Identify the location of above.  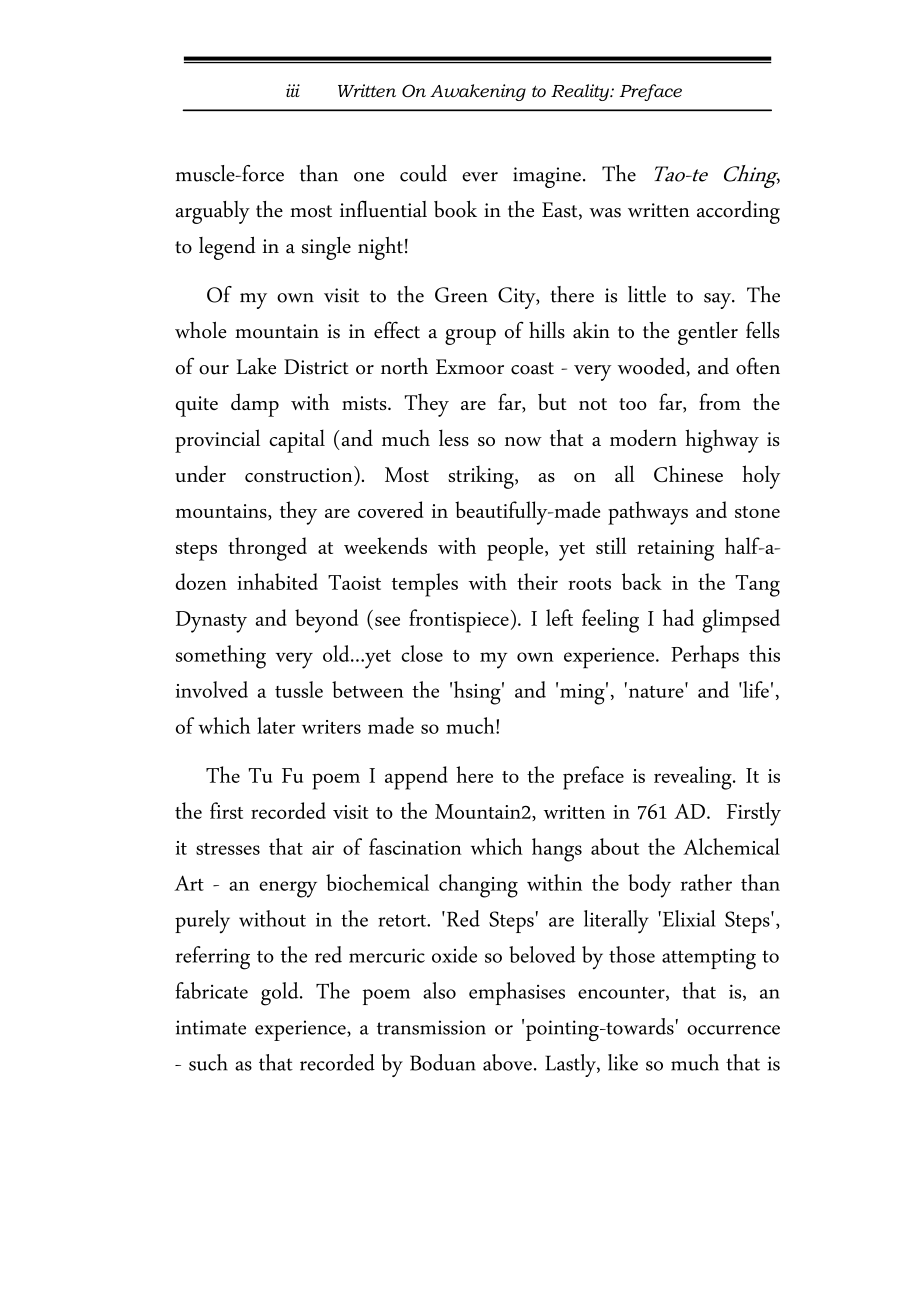
(507, 1062).
